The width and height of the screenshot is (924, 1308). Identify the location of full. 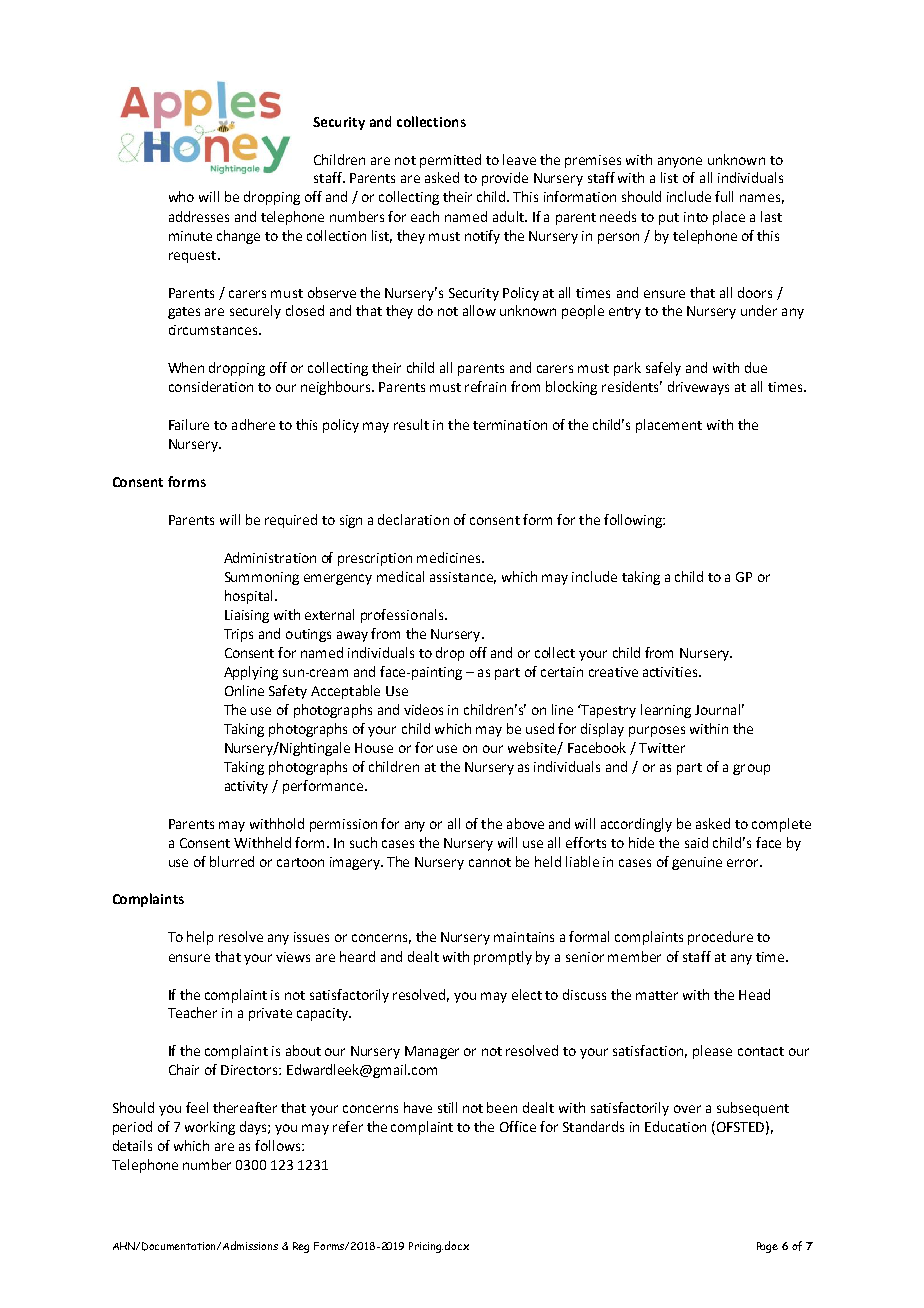
(724, 196).
